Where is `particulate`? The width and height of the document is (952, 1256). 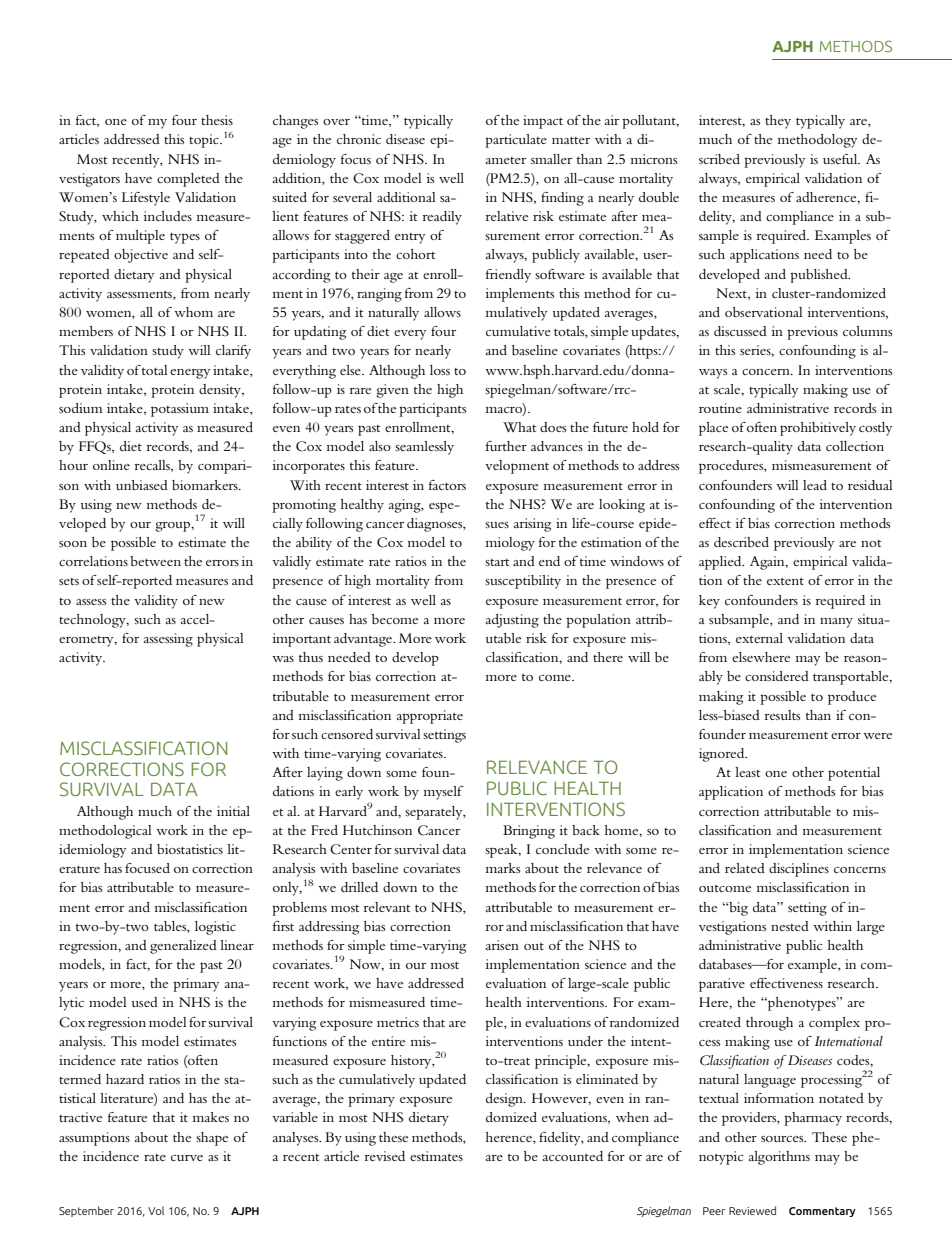 particulate is located at coordinates (516, 141).
